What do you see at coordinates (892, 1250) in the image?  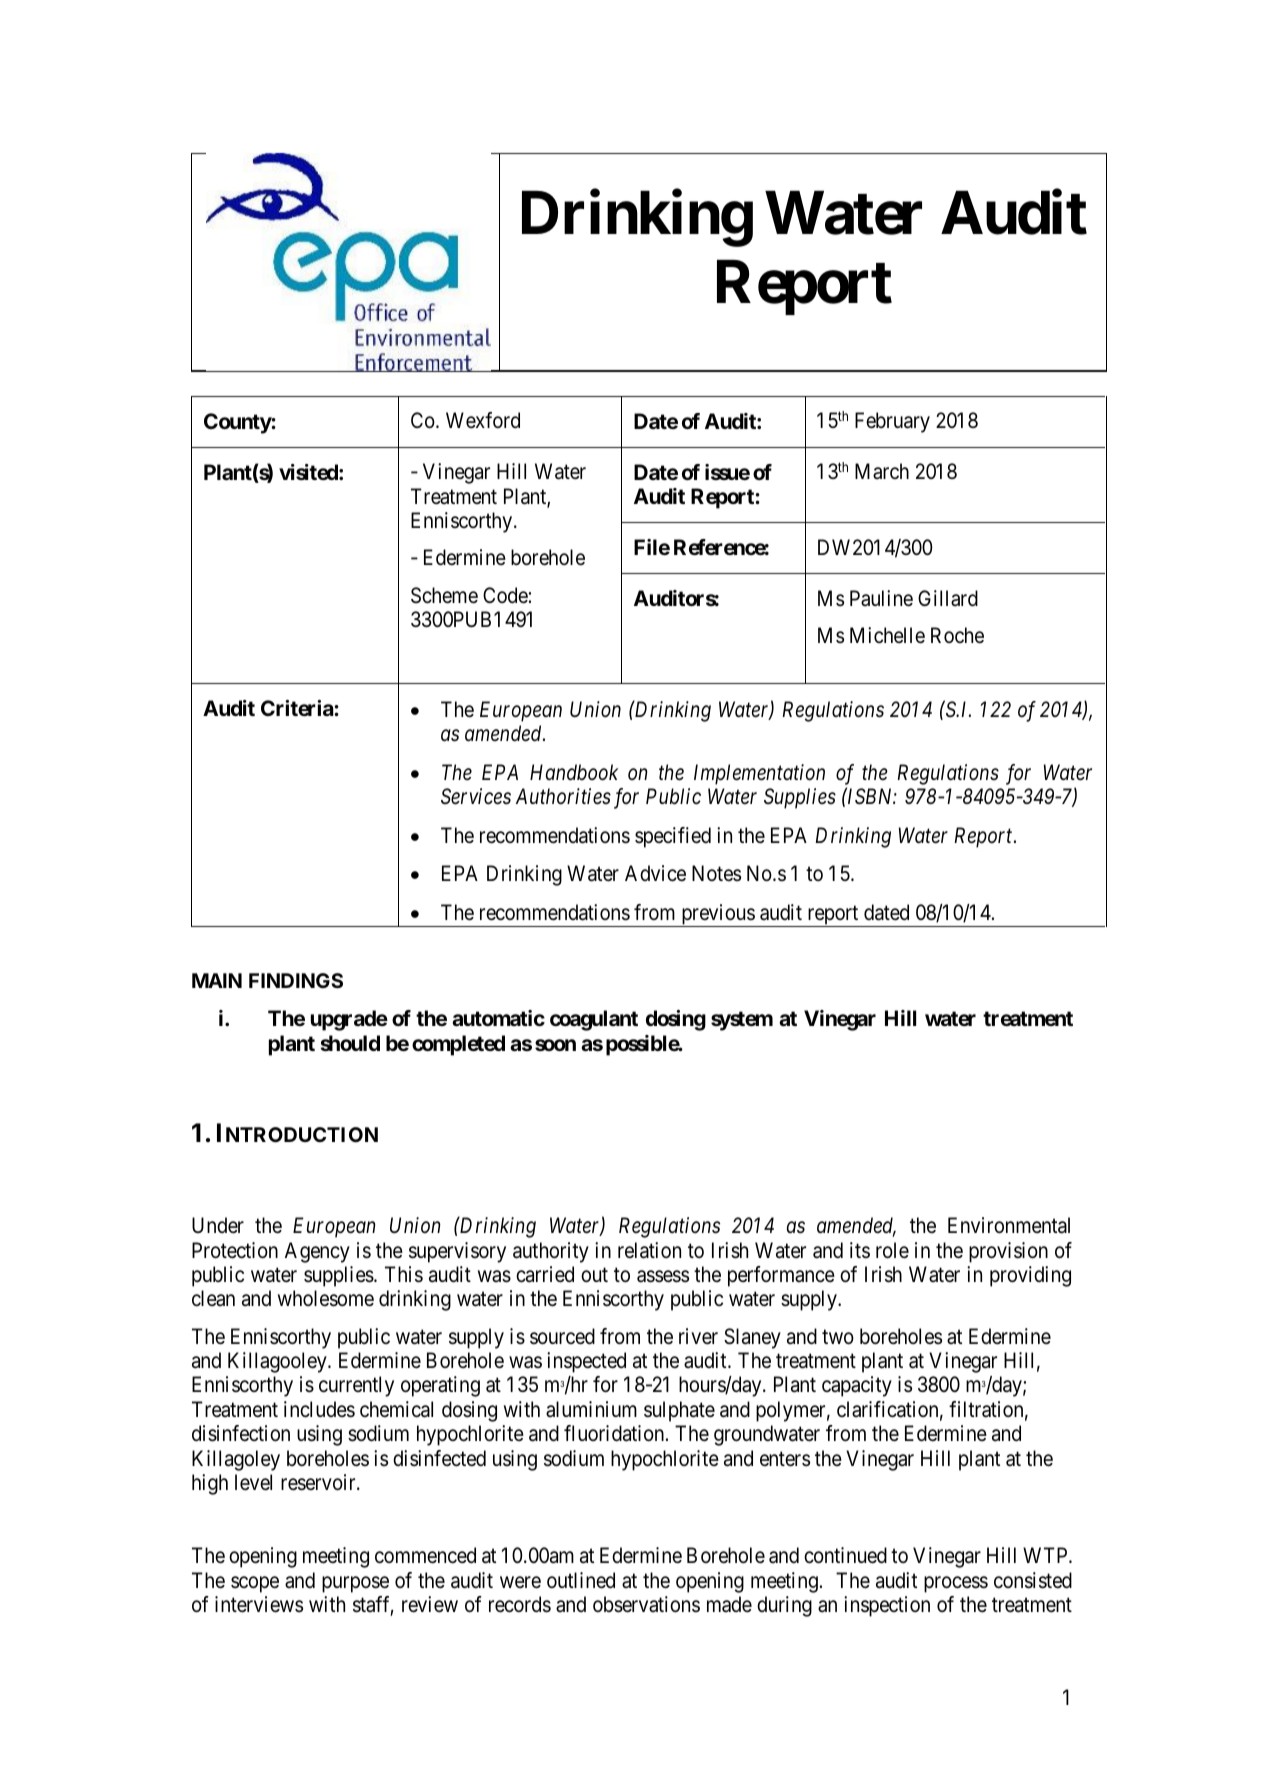 I see `role` at bounding box center [892, 1250].
